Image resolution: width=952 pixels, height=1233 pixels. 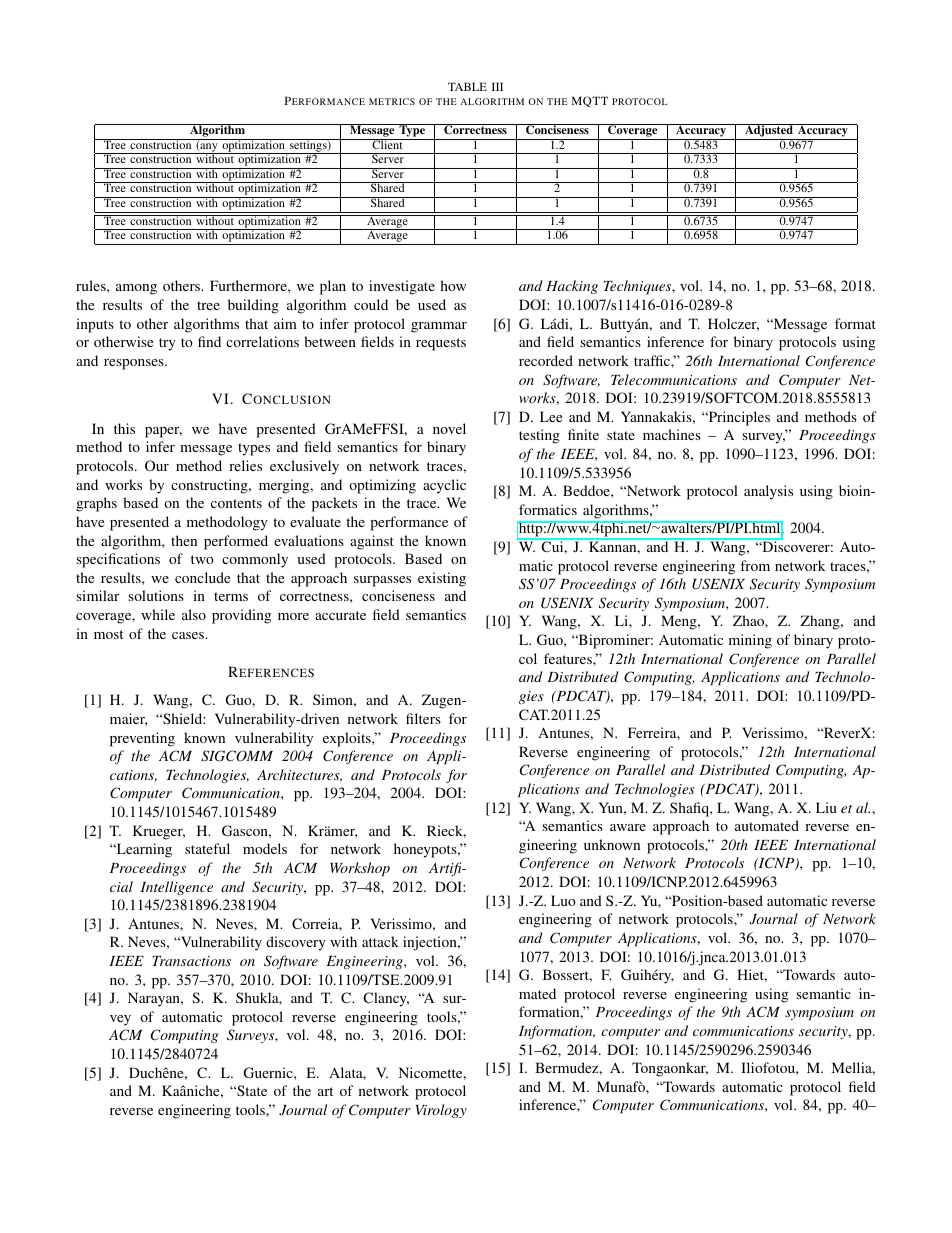 I want to click on Luo, so click(x=563, y=900).
